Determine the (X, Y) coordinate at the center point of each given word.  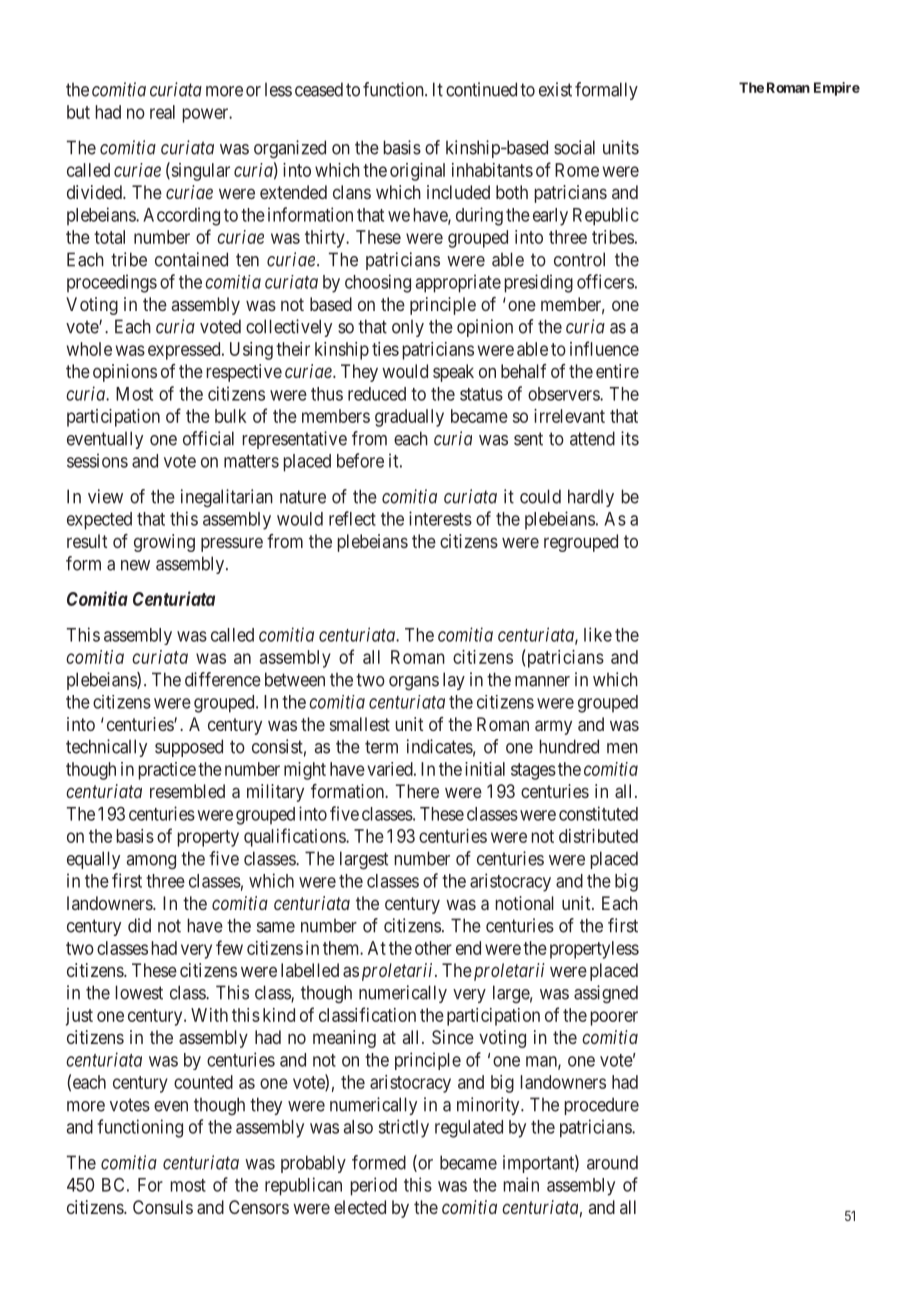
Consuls (163, 1207)
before (360, 460)
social (574, 147)
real (162, 112)
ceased (319, 89)
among (151, 862)
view (105, 496)
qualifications (295, 837)
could (540, 496)
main (521, 1184)
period (374, 1186)
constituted (598, 813)
